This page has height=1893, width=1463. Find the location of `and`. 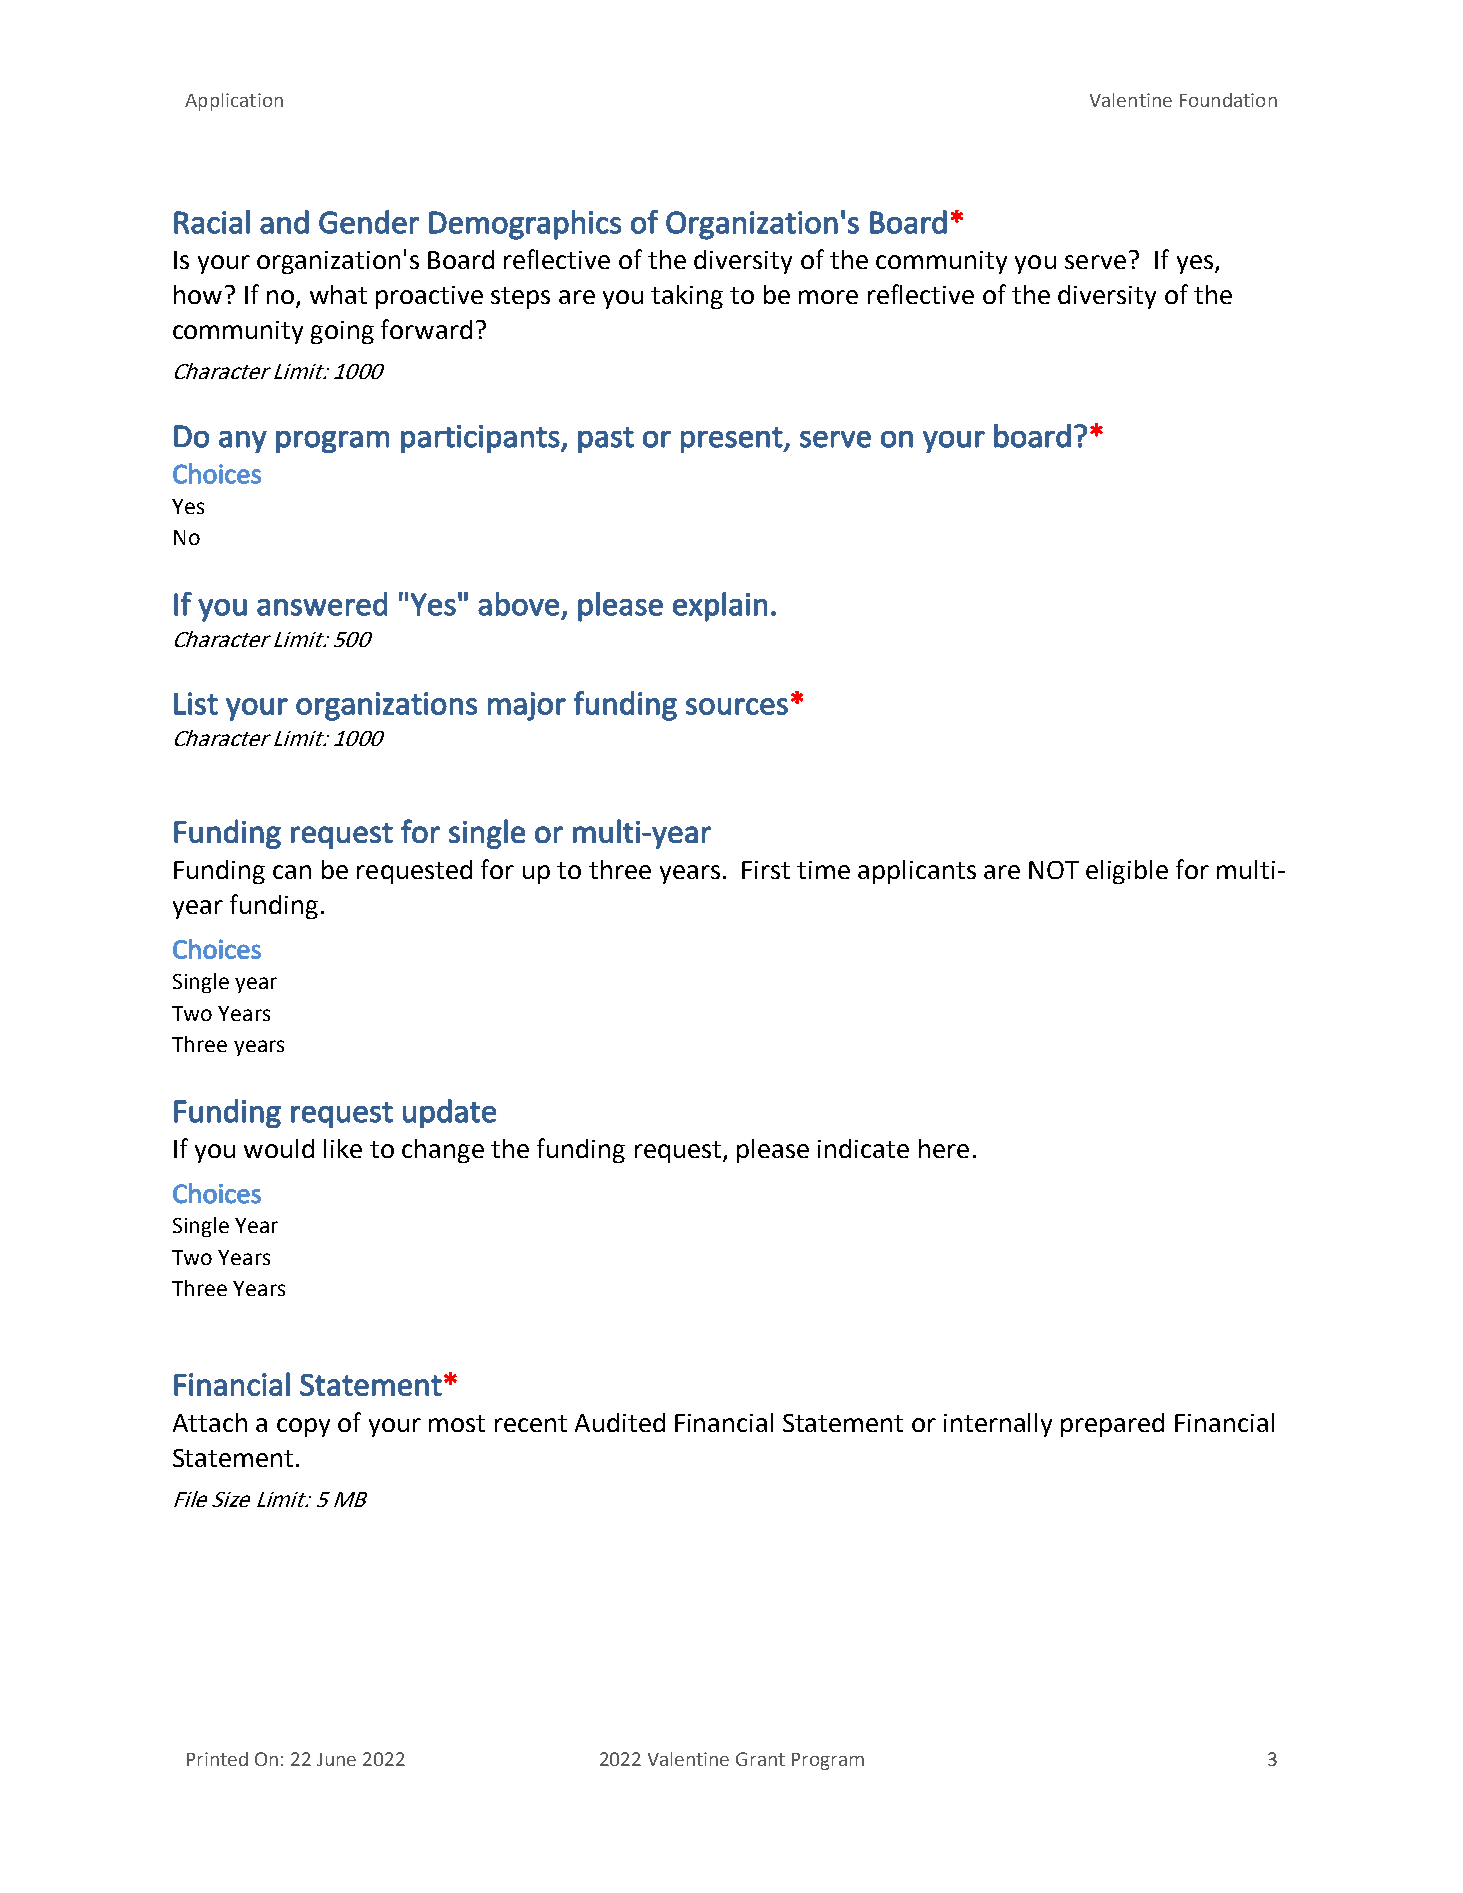

and is located at coordinates (284, 222).
